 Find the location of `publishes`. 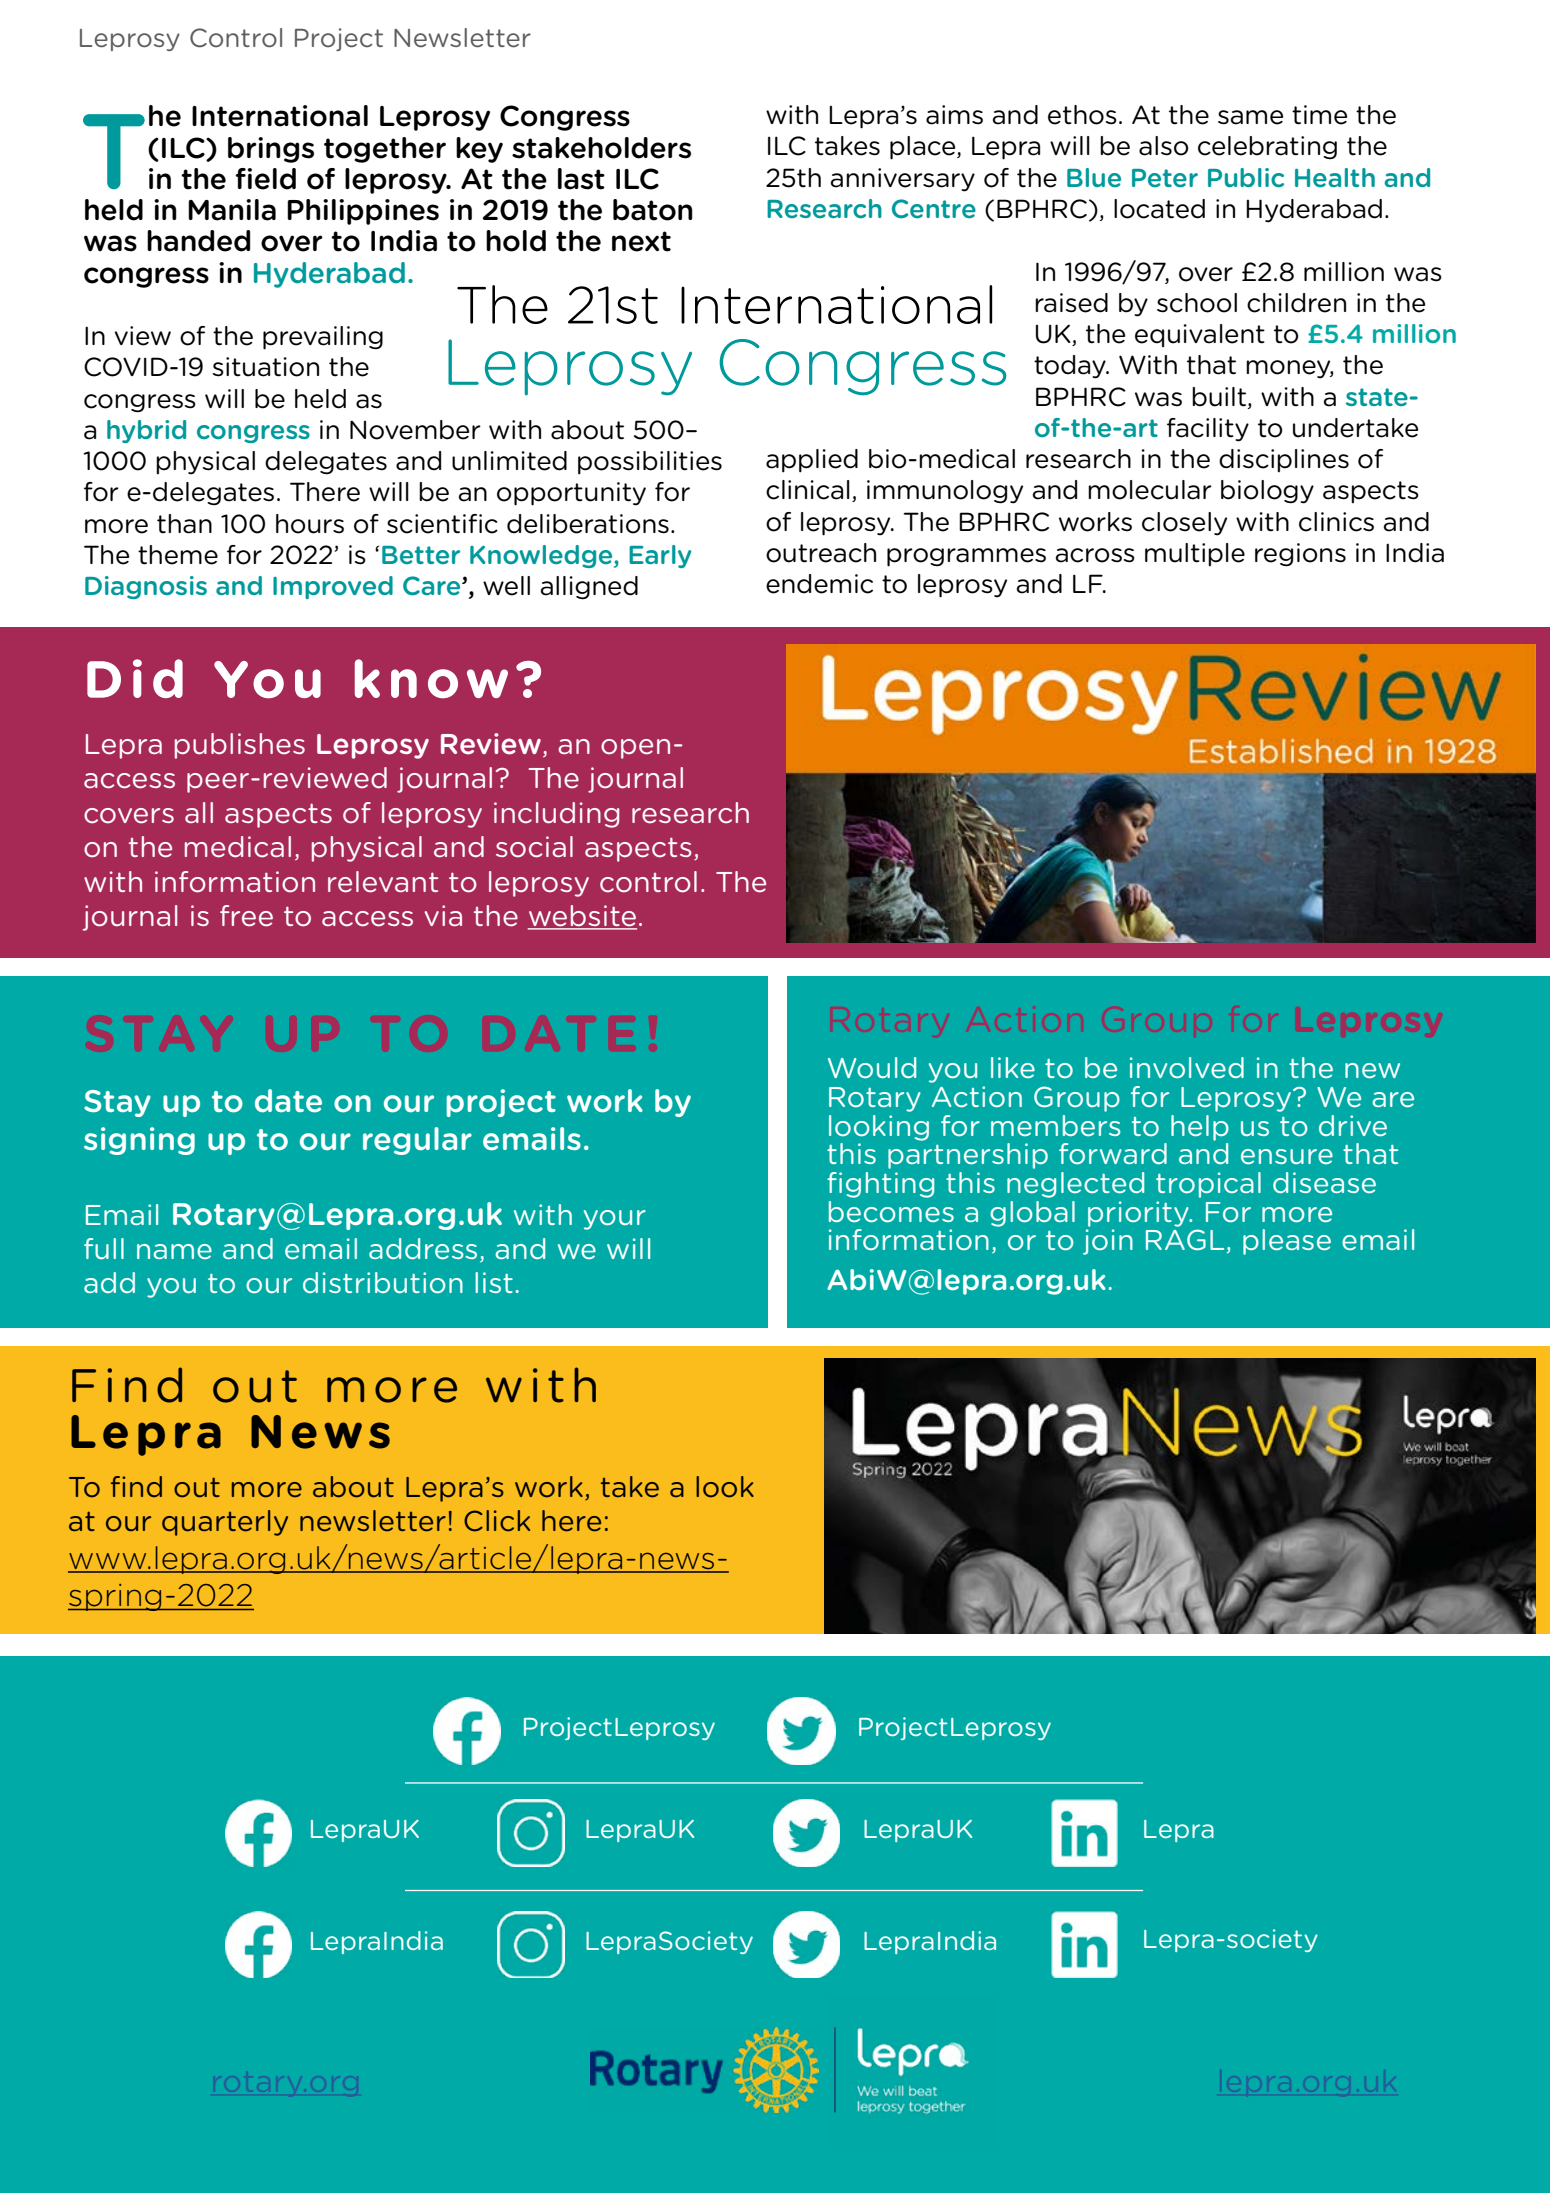

publishes is located at coordinates (240, 746).
